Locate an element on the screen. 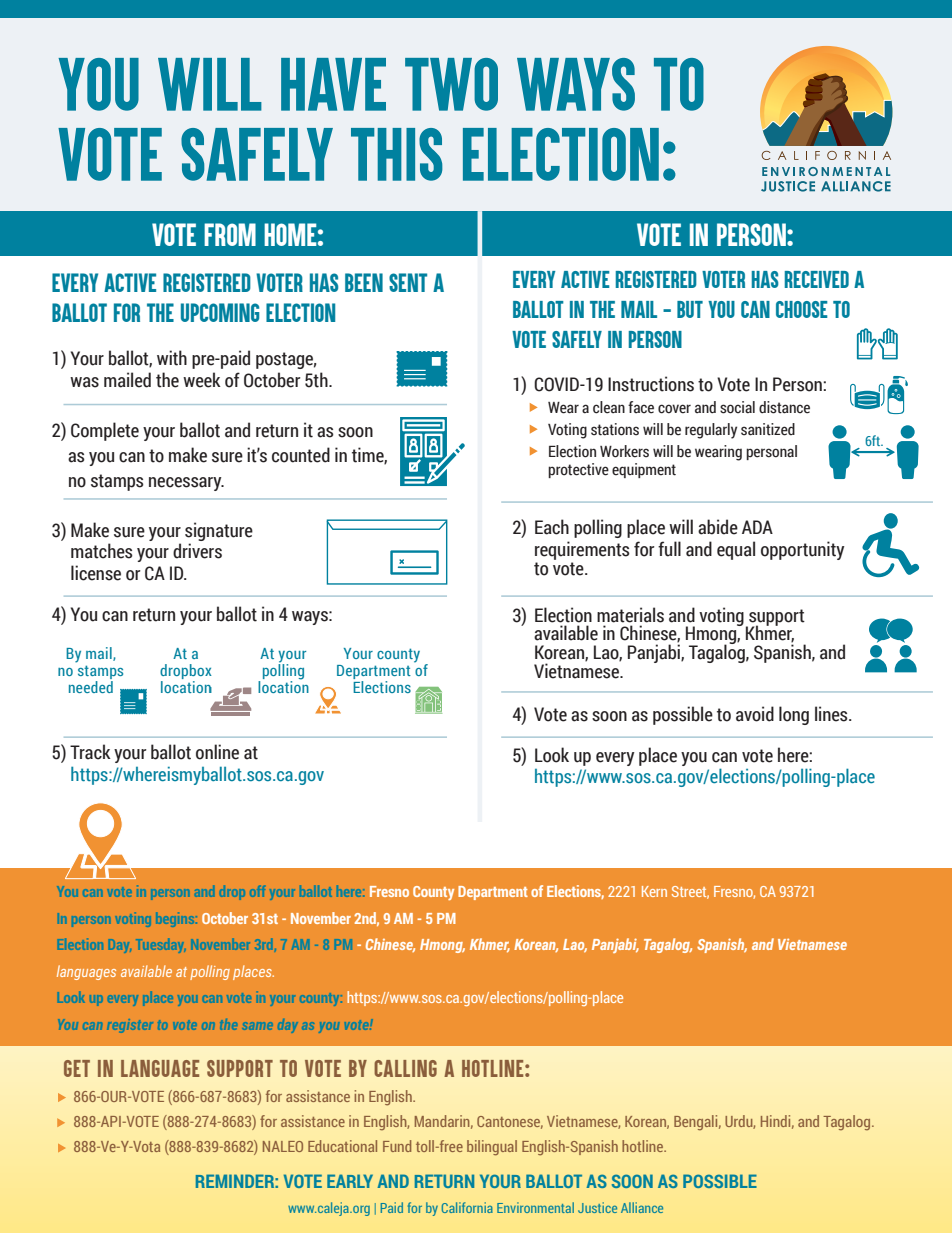  Kern is located at coordinates (654, 891).
